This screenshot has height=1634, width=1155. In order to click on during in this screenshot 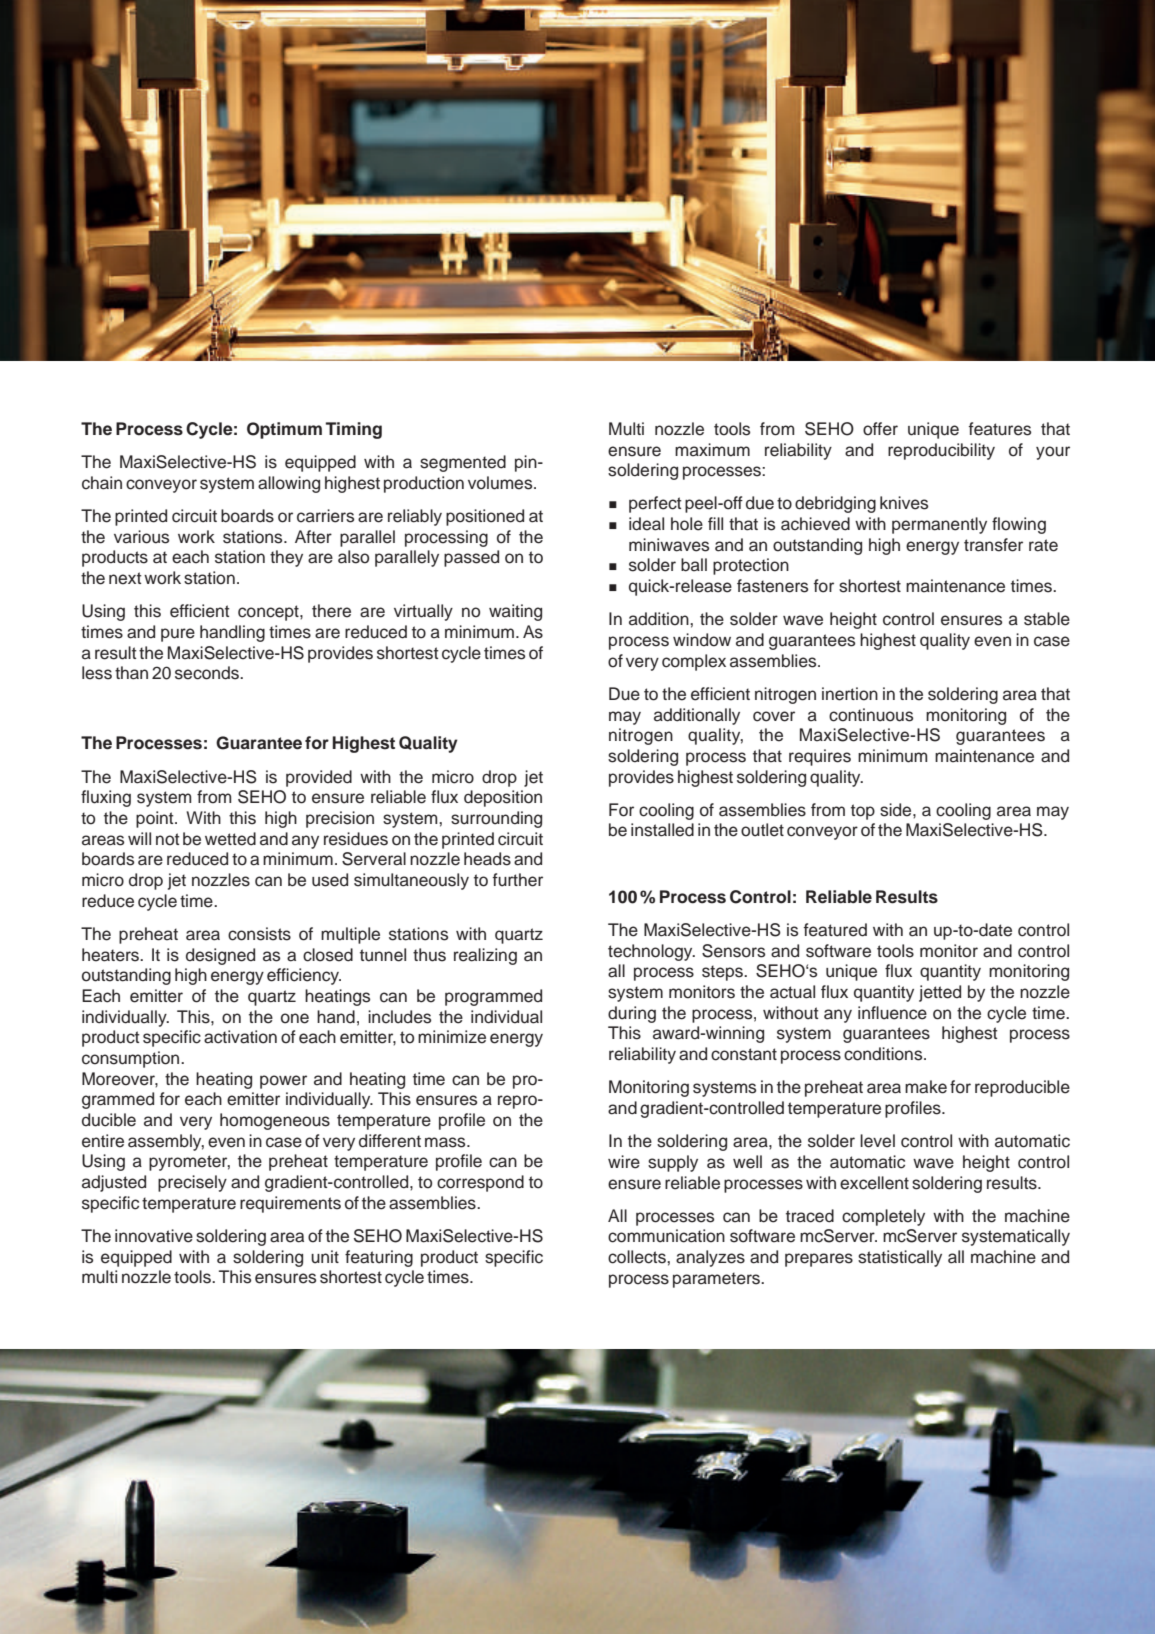, I will do `click(632, 1014)`.
